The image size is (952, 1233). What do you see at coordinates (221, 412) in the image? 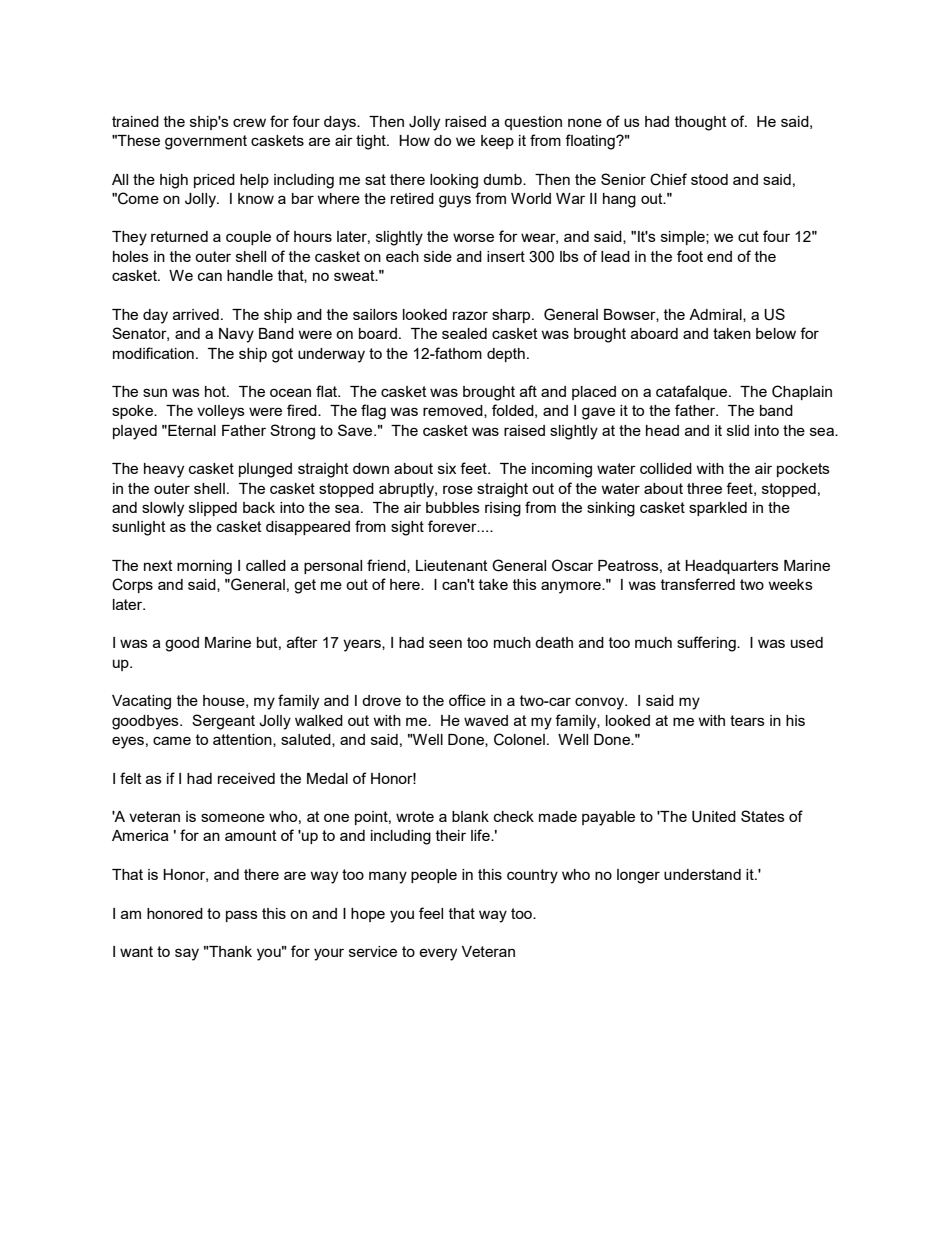
I see `volleys` at bounding box center [221, 412].
